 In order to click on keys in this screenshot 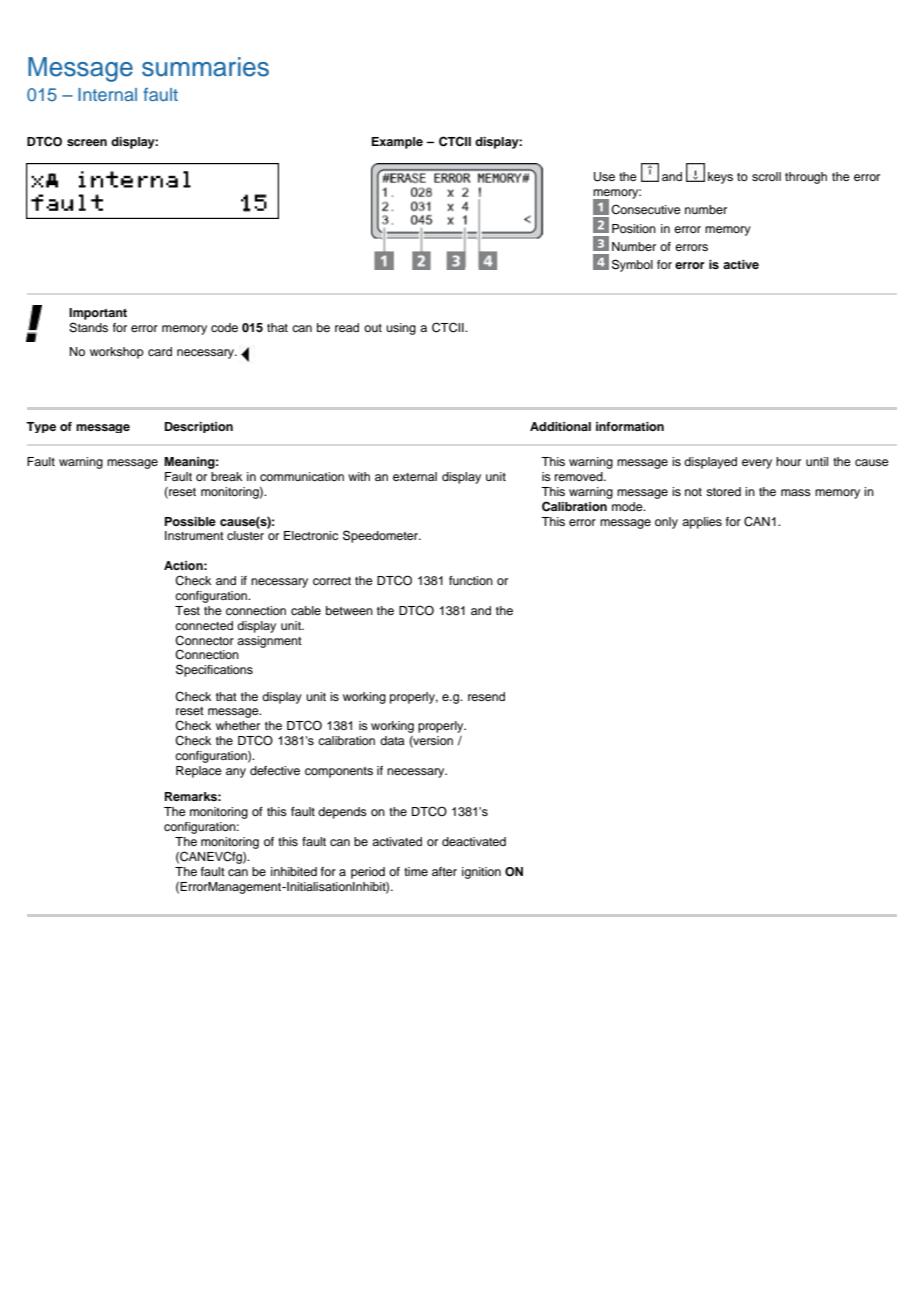, I will do `click(720, 178)`.
